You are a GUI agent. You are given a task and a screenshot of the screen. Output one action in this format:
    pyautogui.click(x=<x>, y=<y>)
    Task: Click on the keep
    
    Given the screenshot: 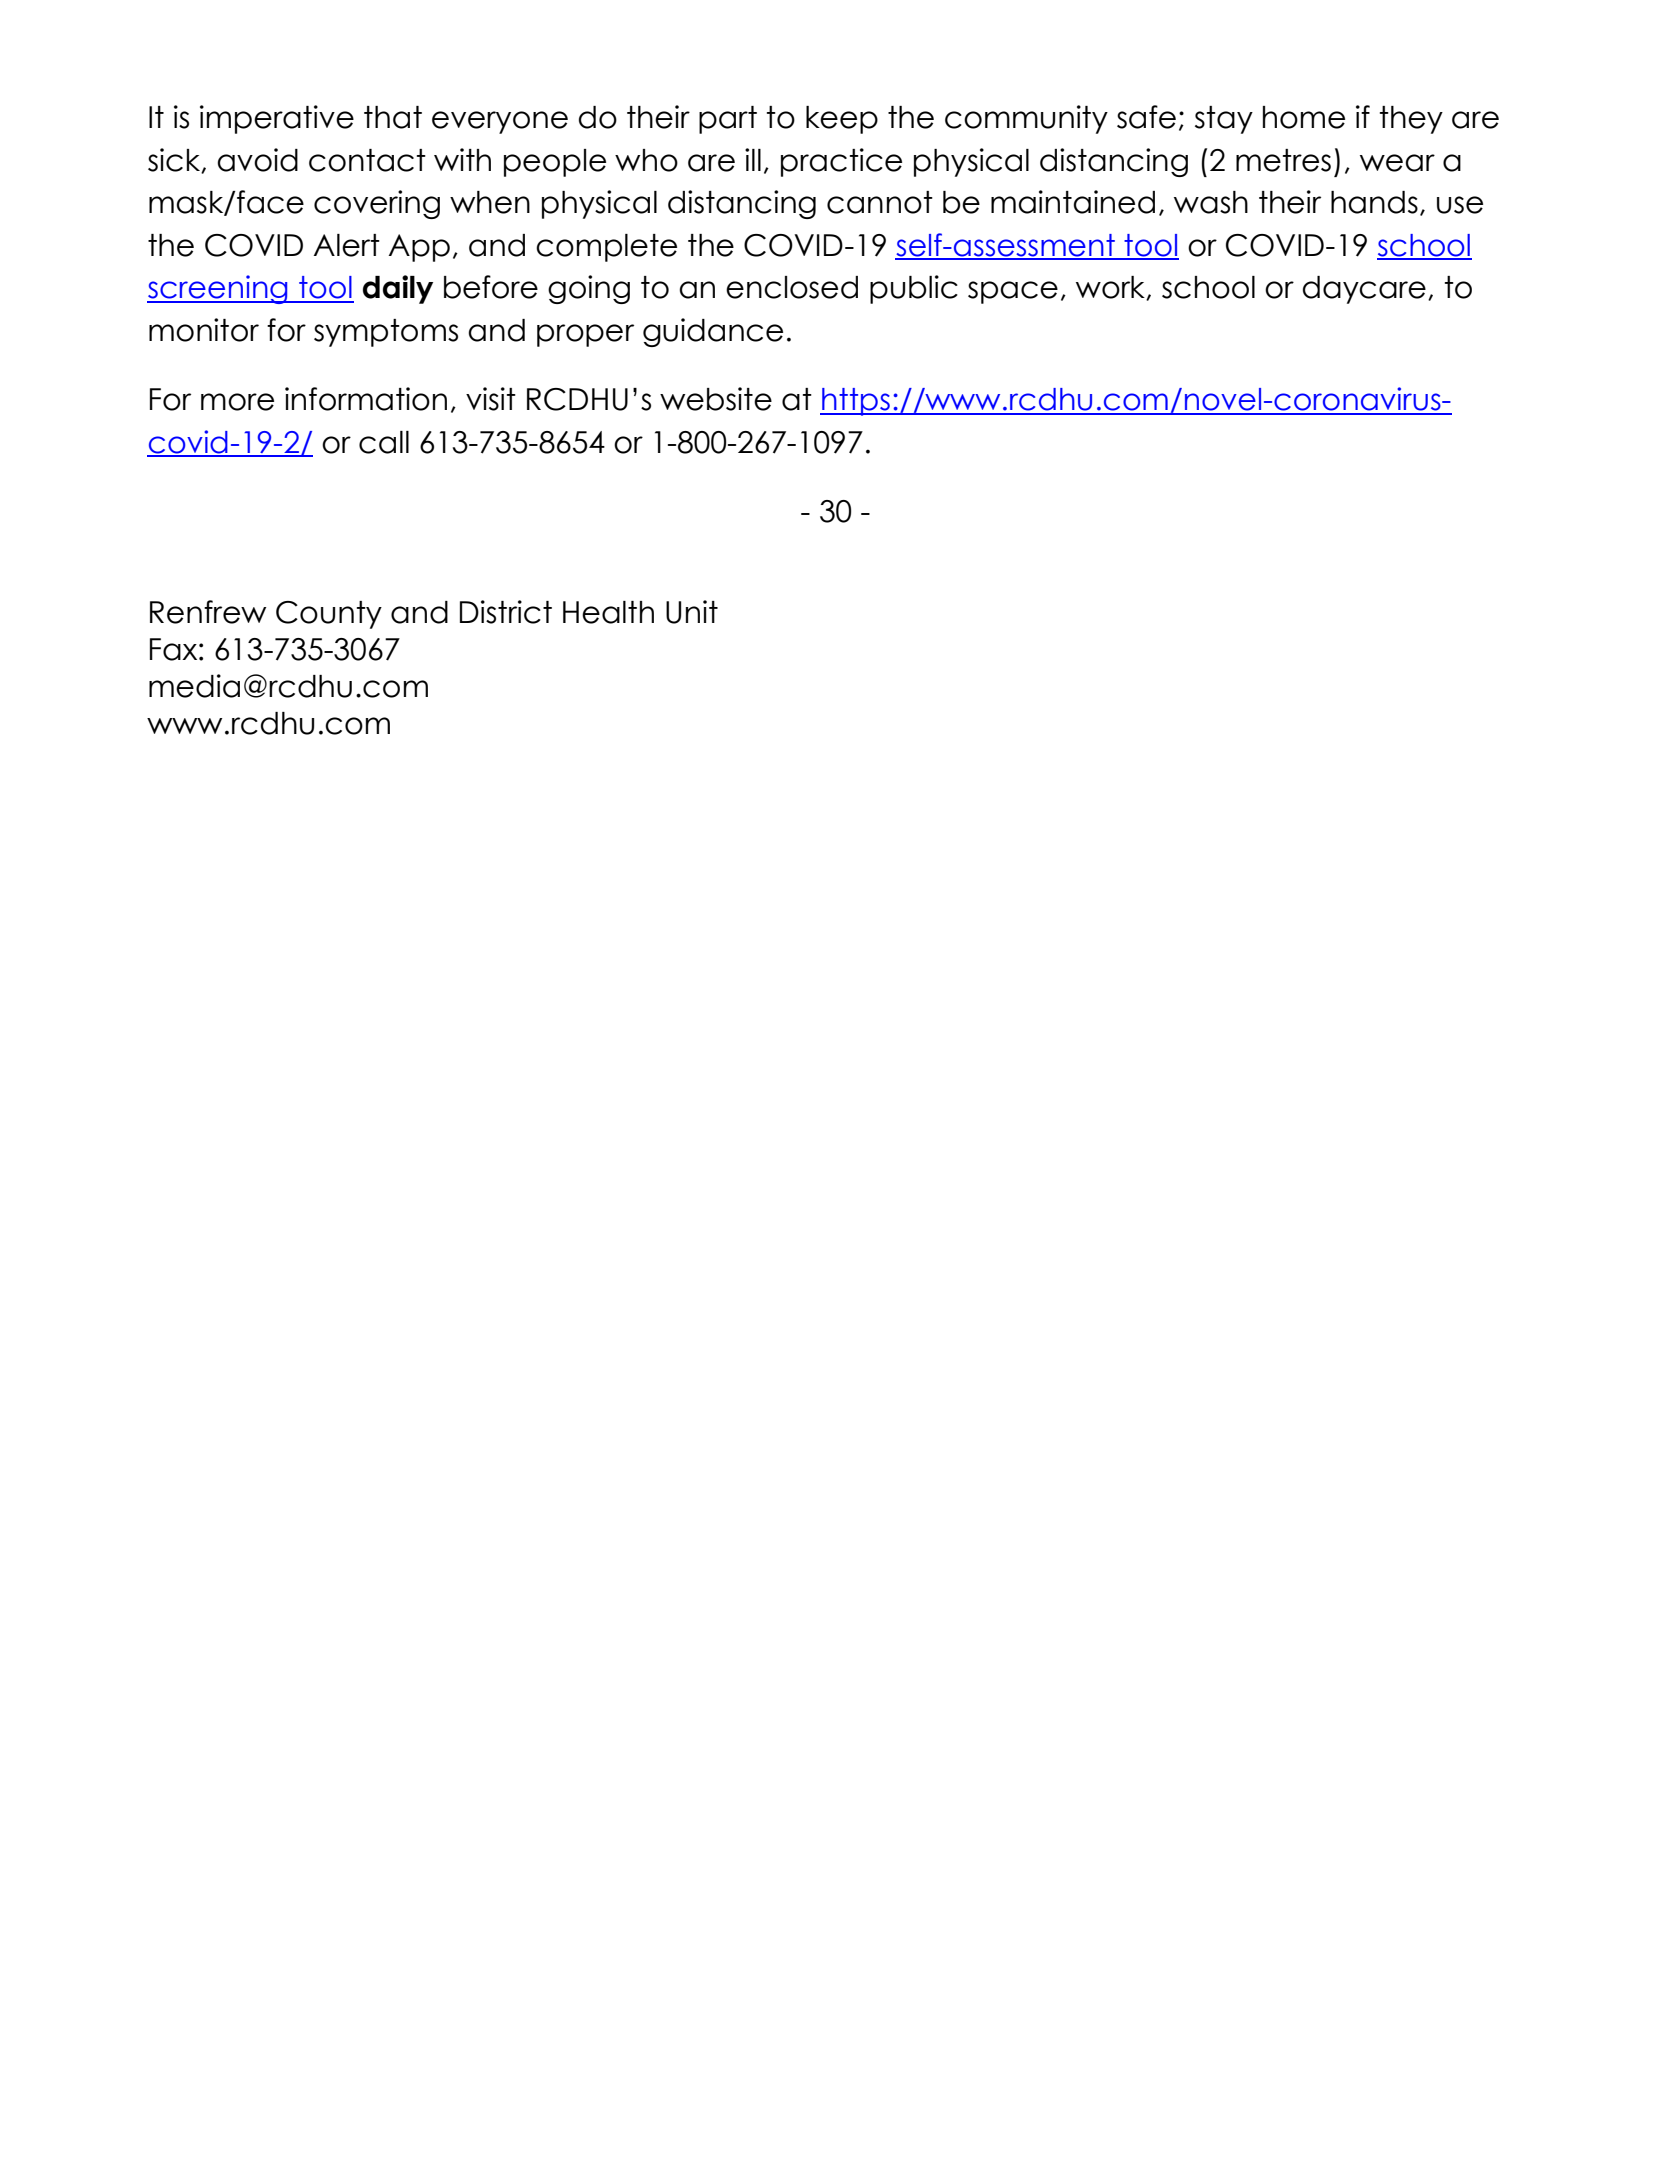 What is the action you would take?
    pyautogui.click(x=842, y=120)
